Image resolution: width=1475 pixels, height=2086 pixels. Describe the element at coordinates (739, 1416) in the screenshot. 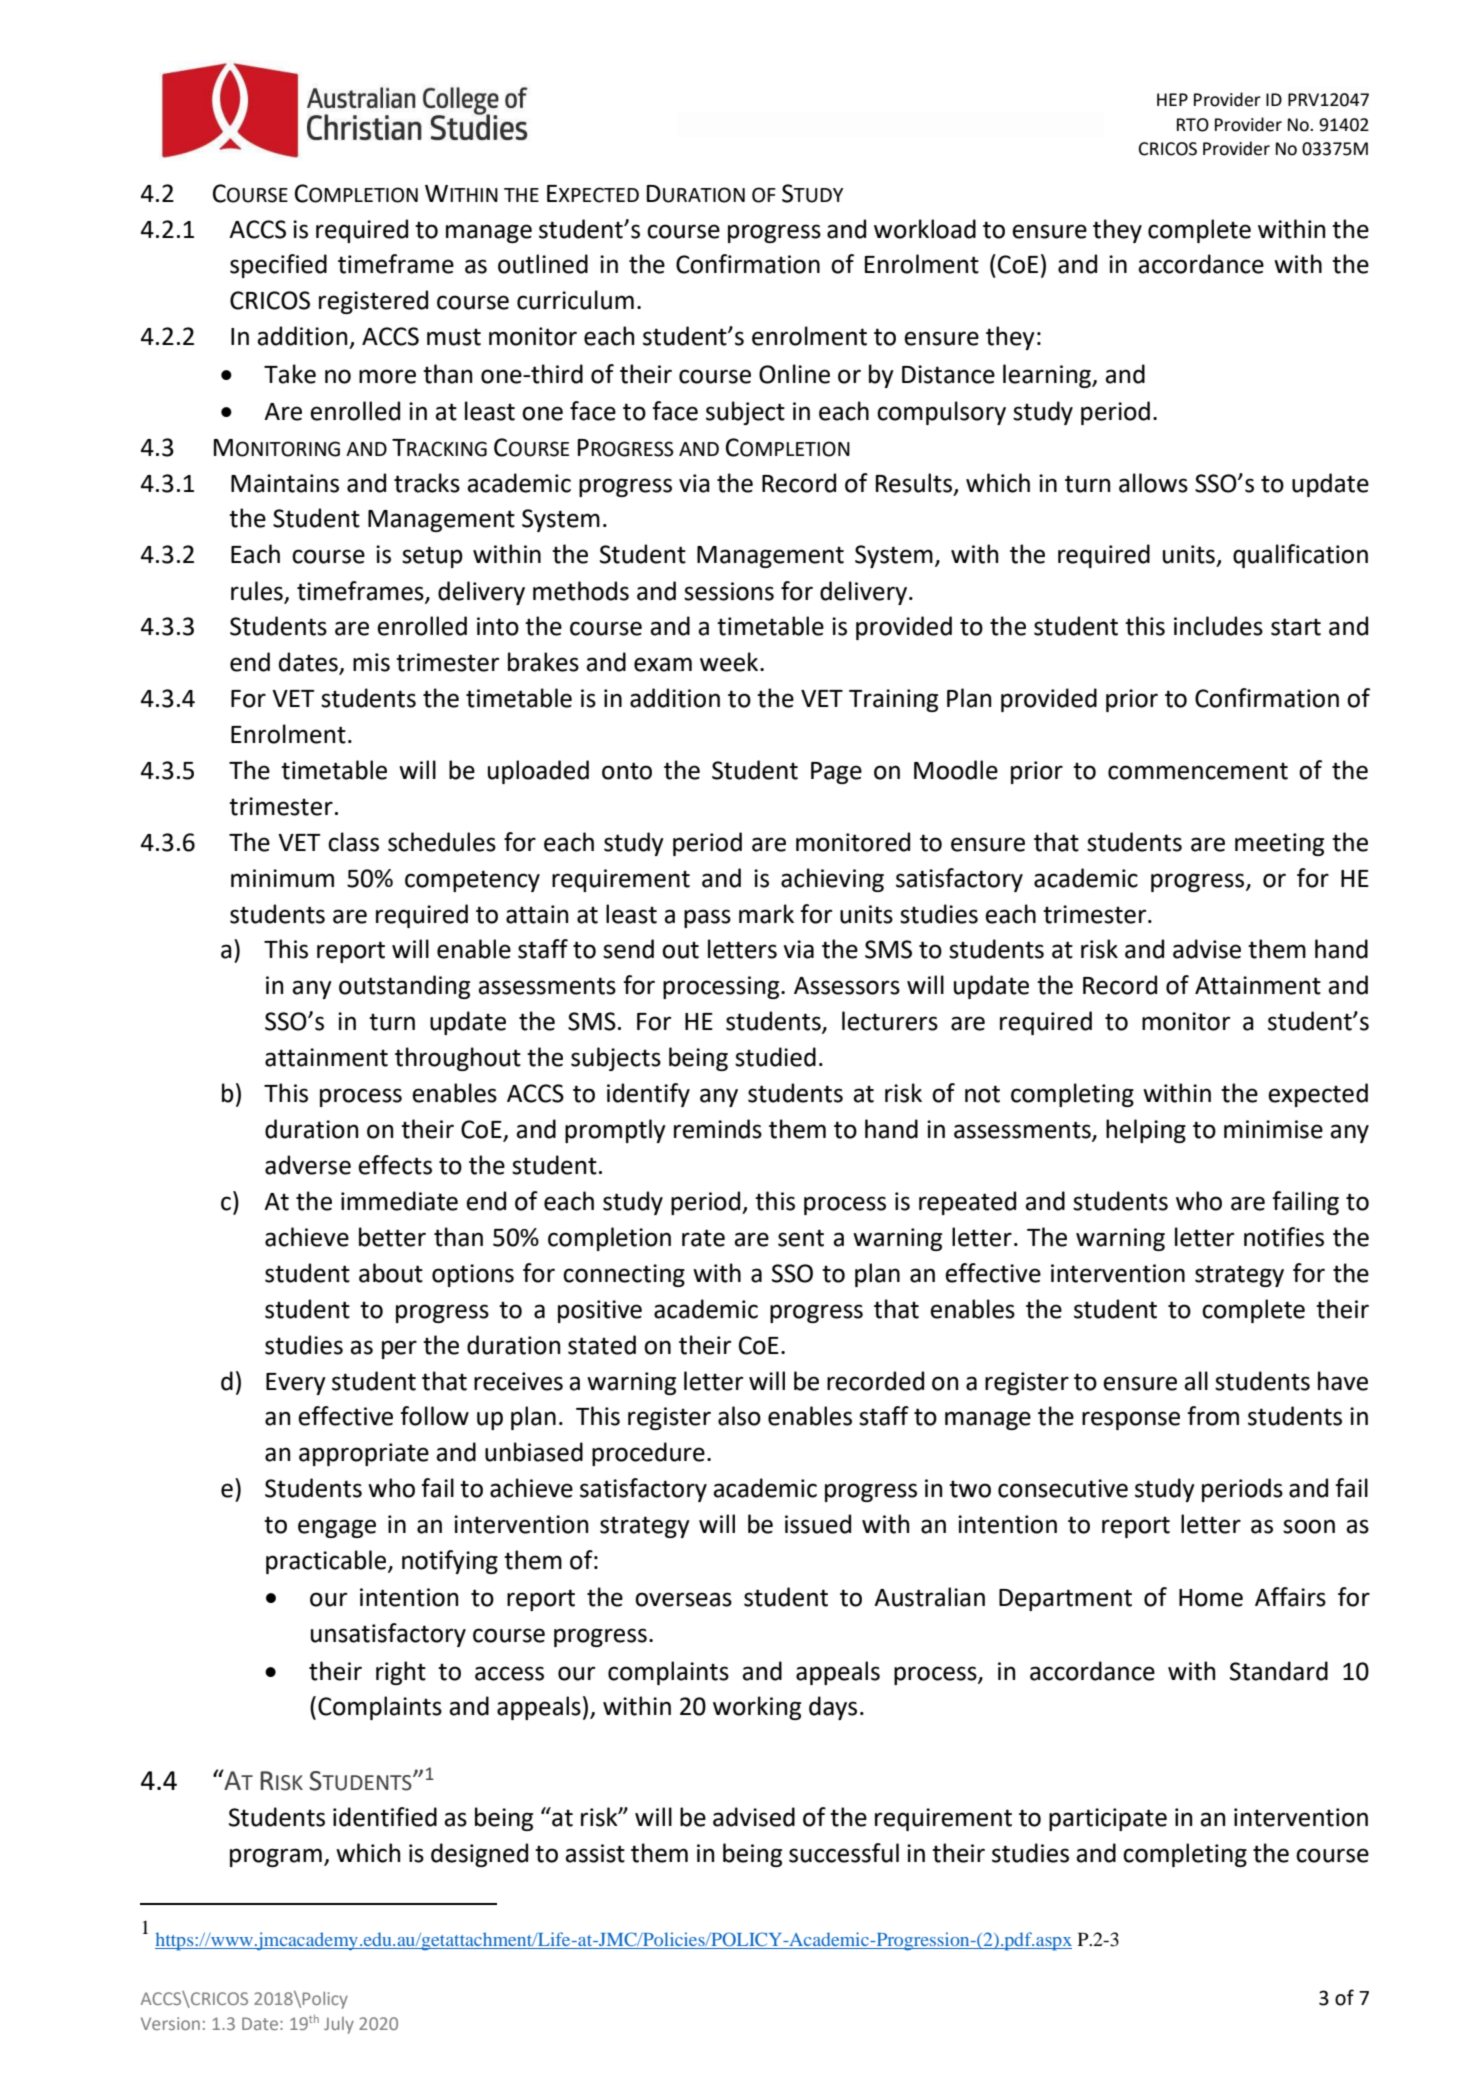

I see `also` at that location.
